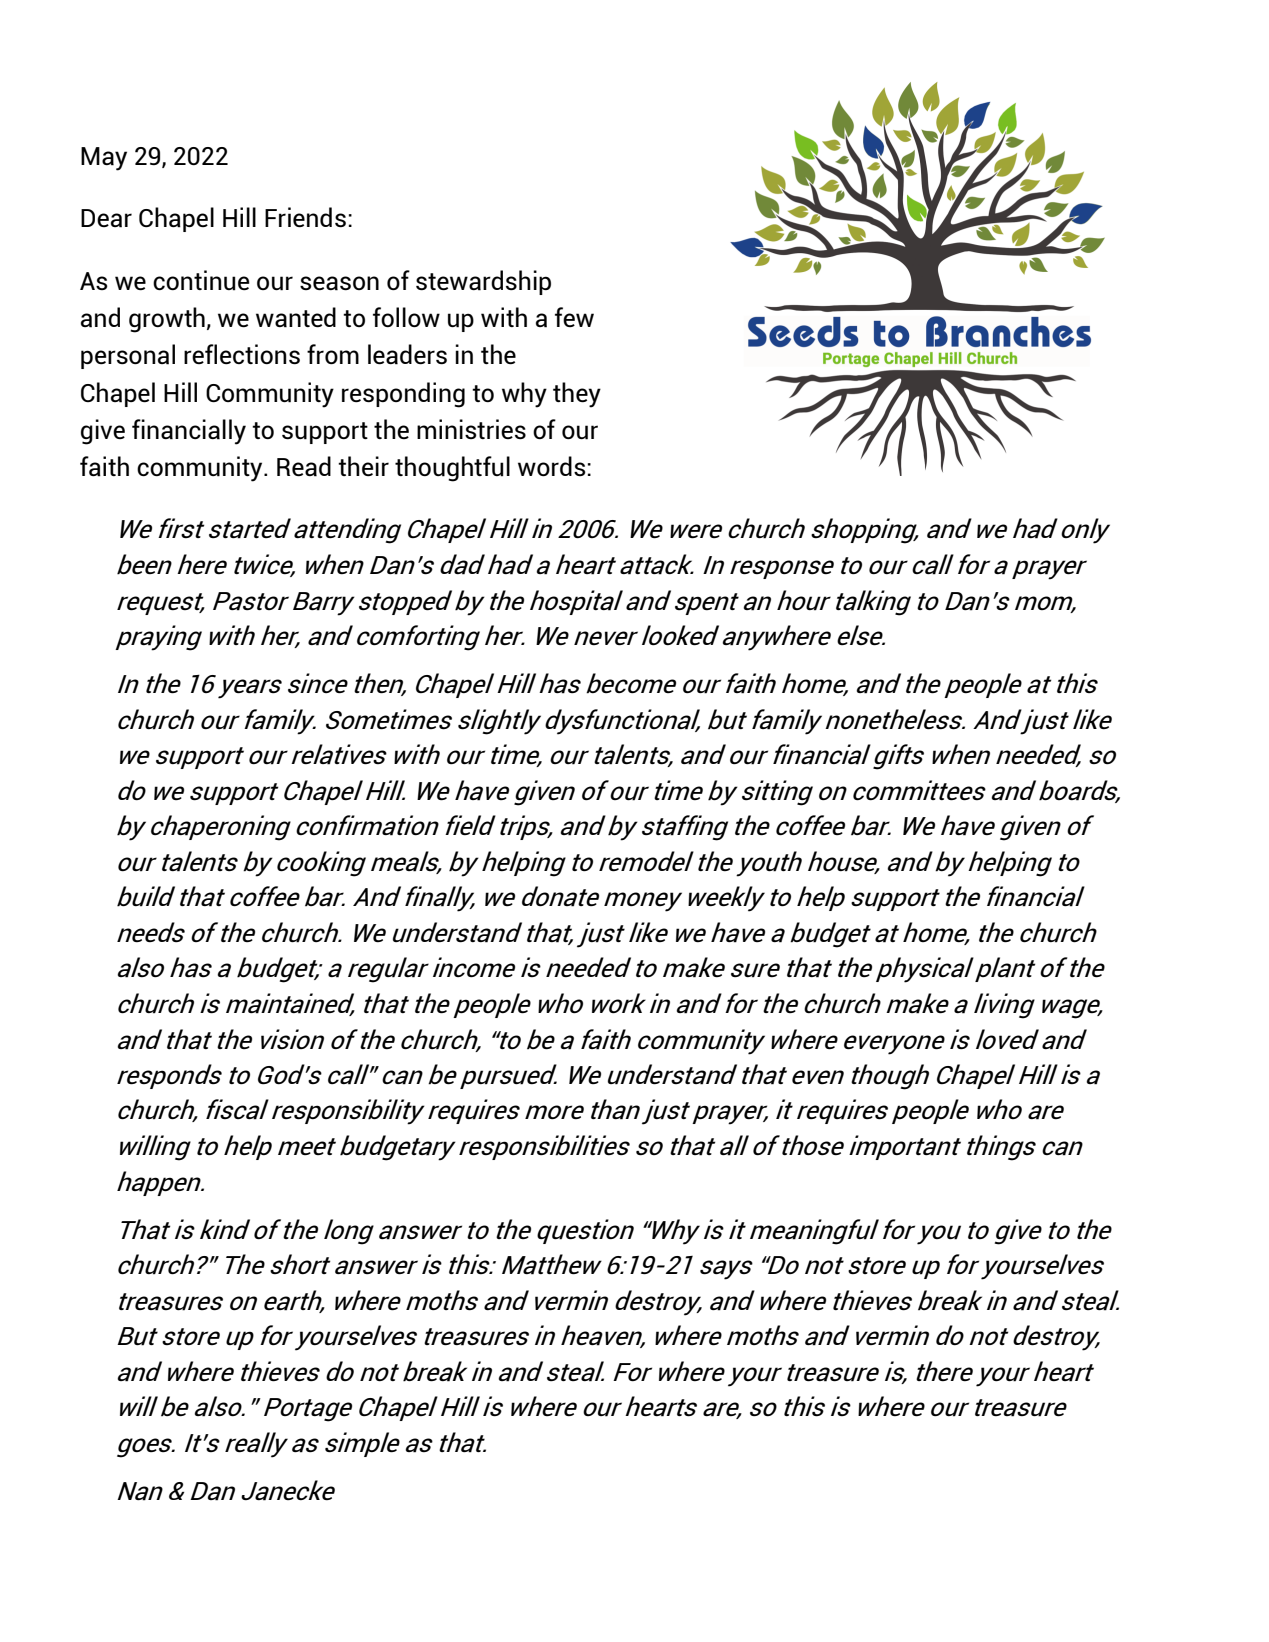 The width and height of the screenshot is (1269, 1642). I want to click on few, so click(574, 317).
